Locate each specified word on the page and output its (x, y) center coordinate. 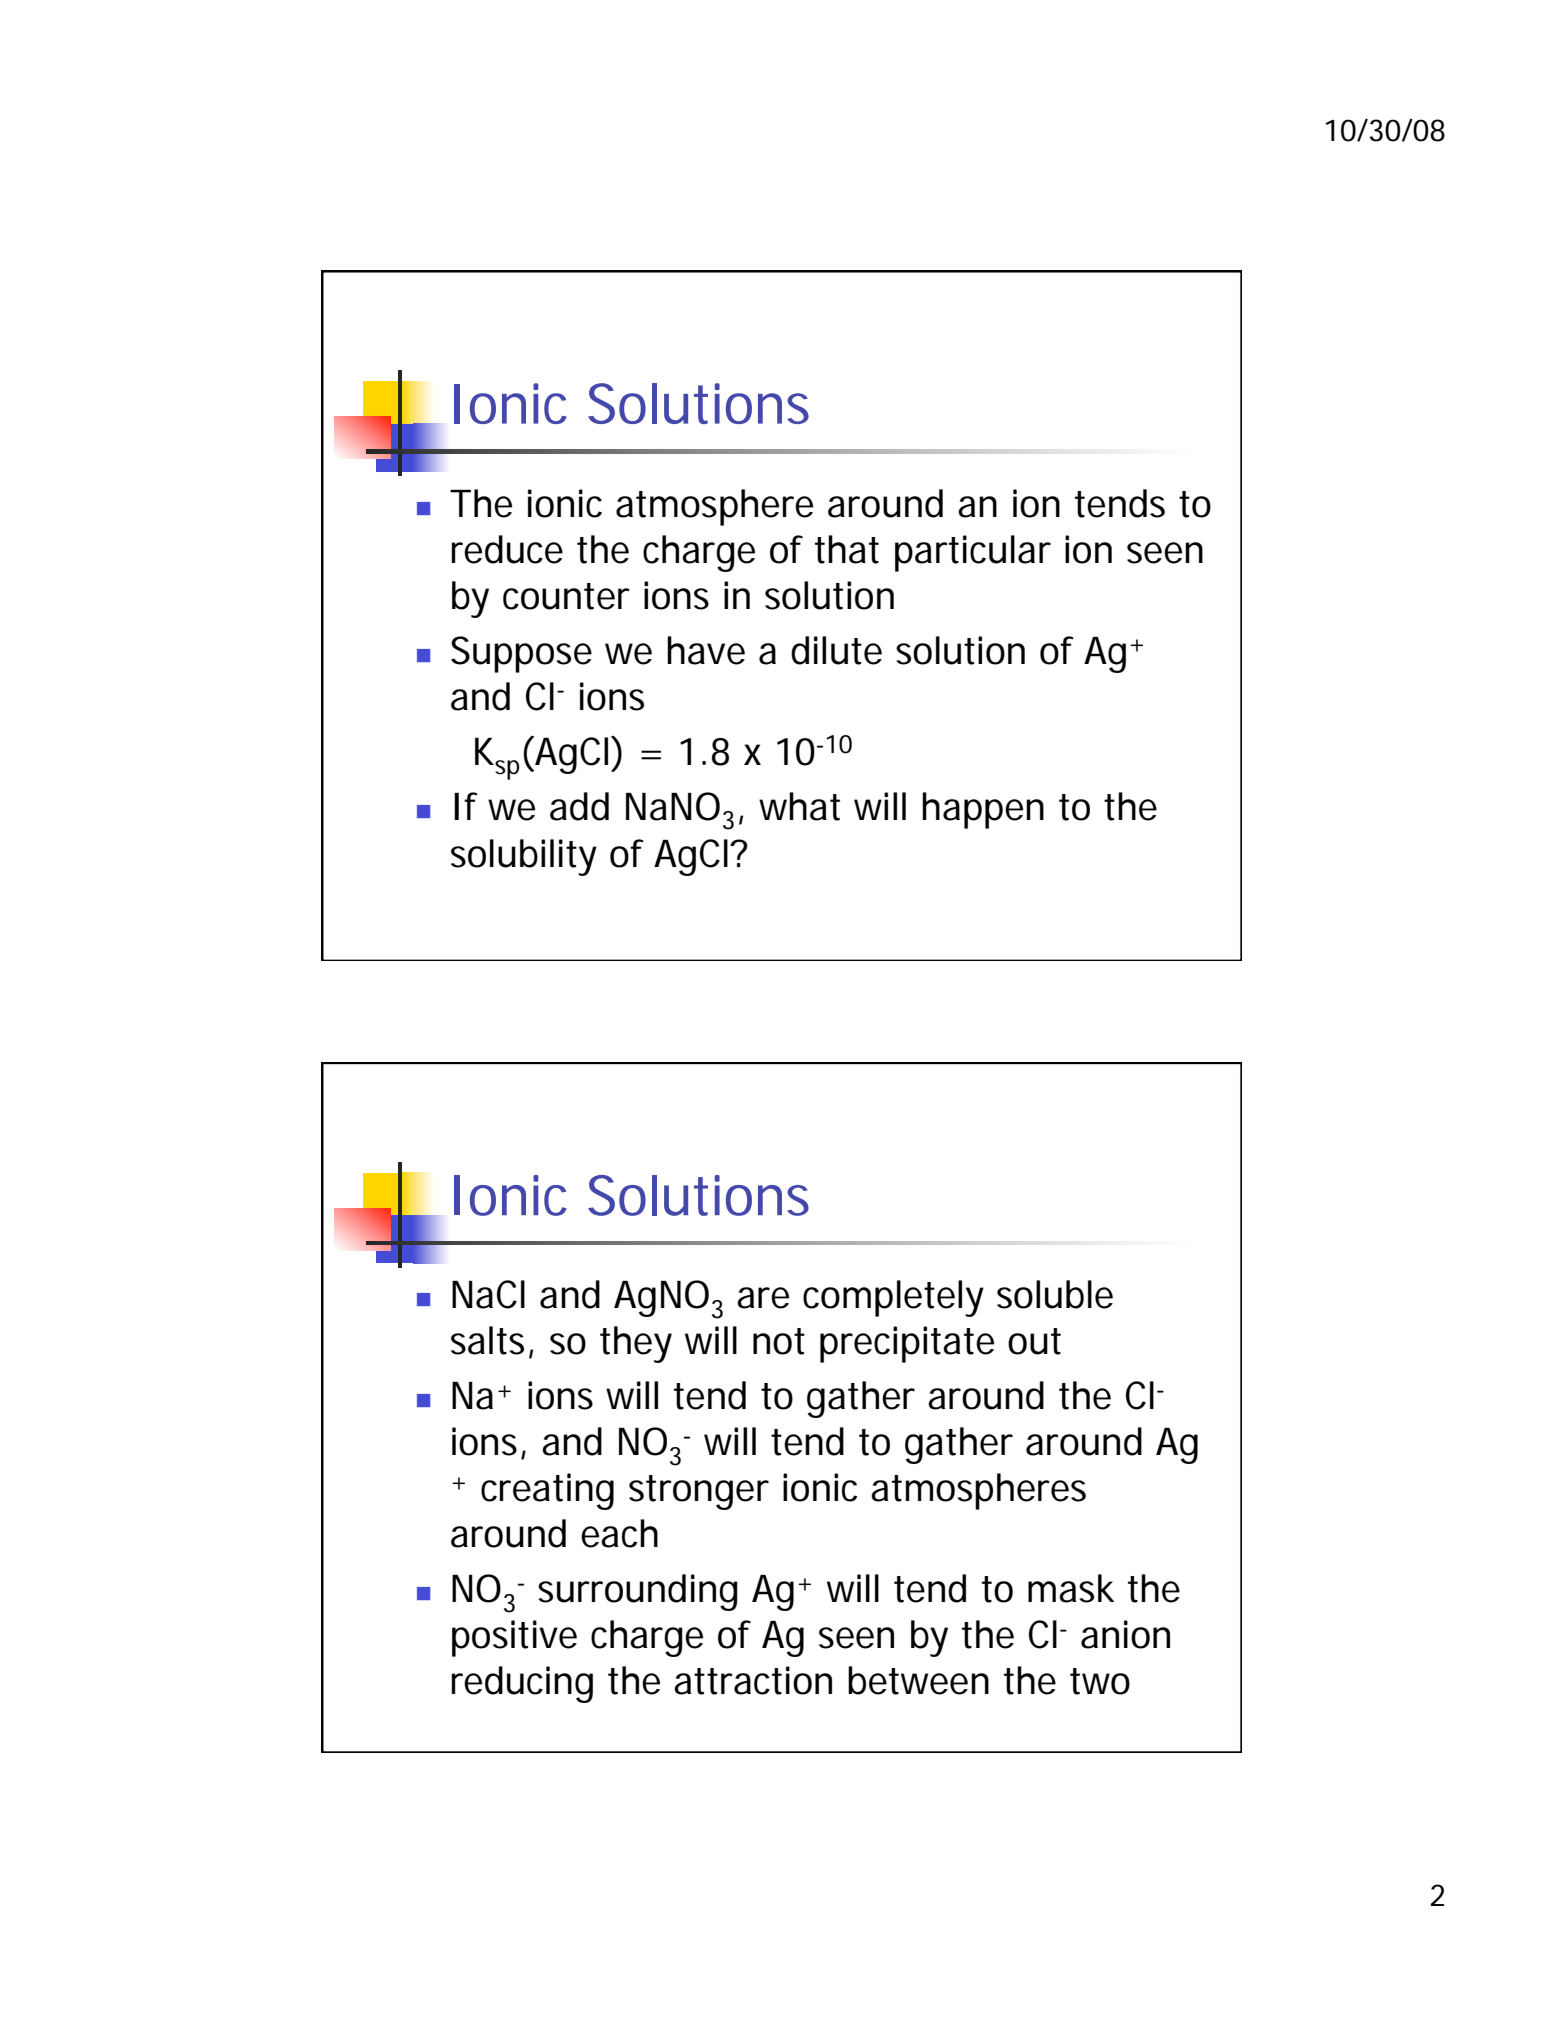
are (763, 1298)
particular (973, 553)
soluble (1055, 1294)
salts (490, 1341)
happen (983, 810)
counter (566, 596)
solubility (524, 857)
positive (514, 1638)
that (847, 549)
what (799, 806)
